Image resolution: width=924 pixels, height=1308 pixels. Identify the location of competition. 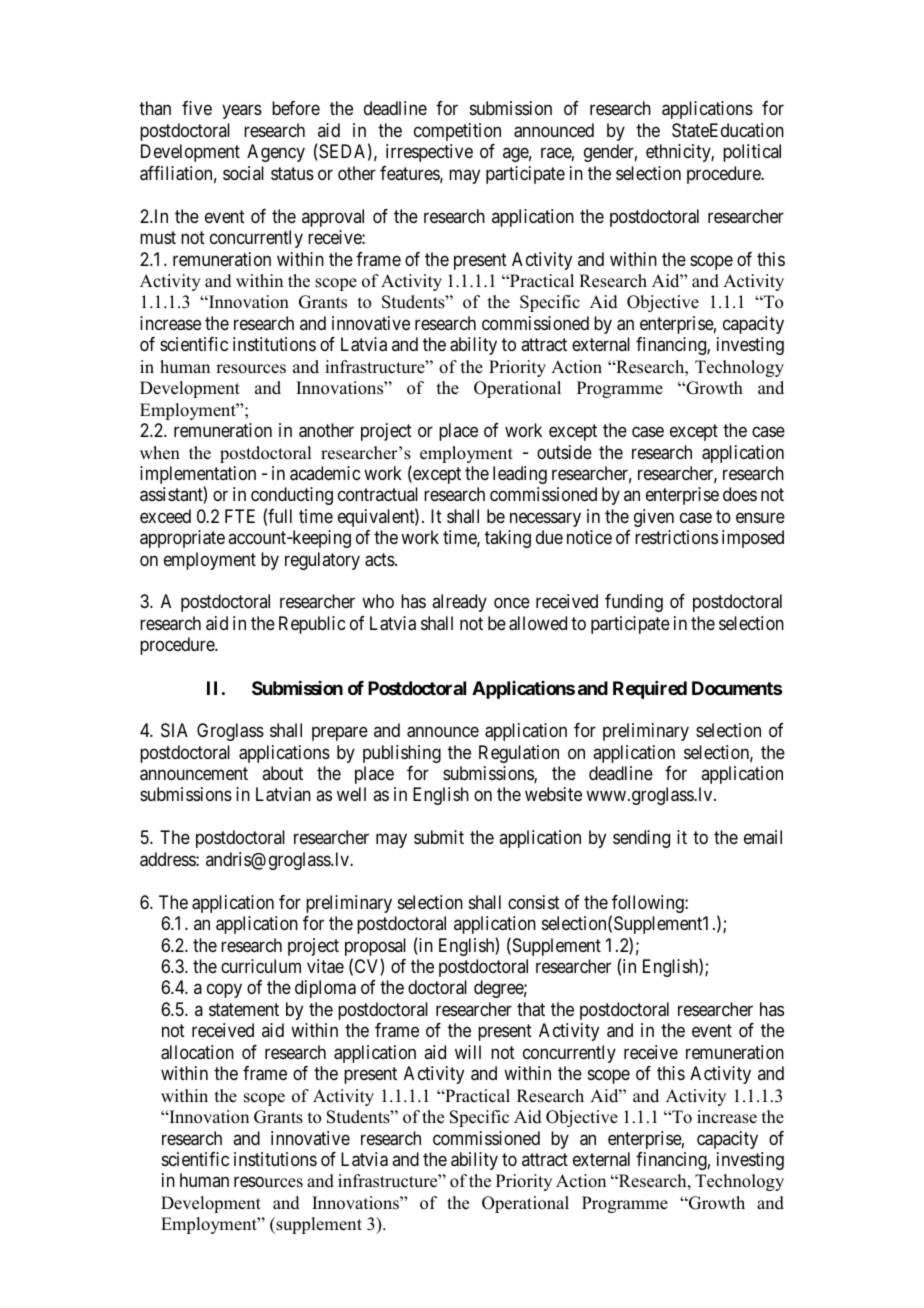
(457, 132).
